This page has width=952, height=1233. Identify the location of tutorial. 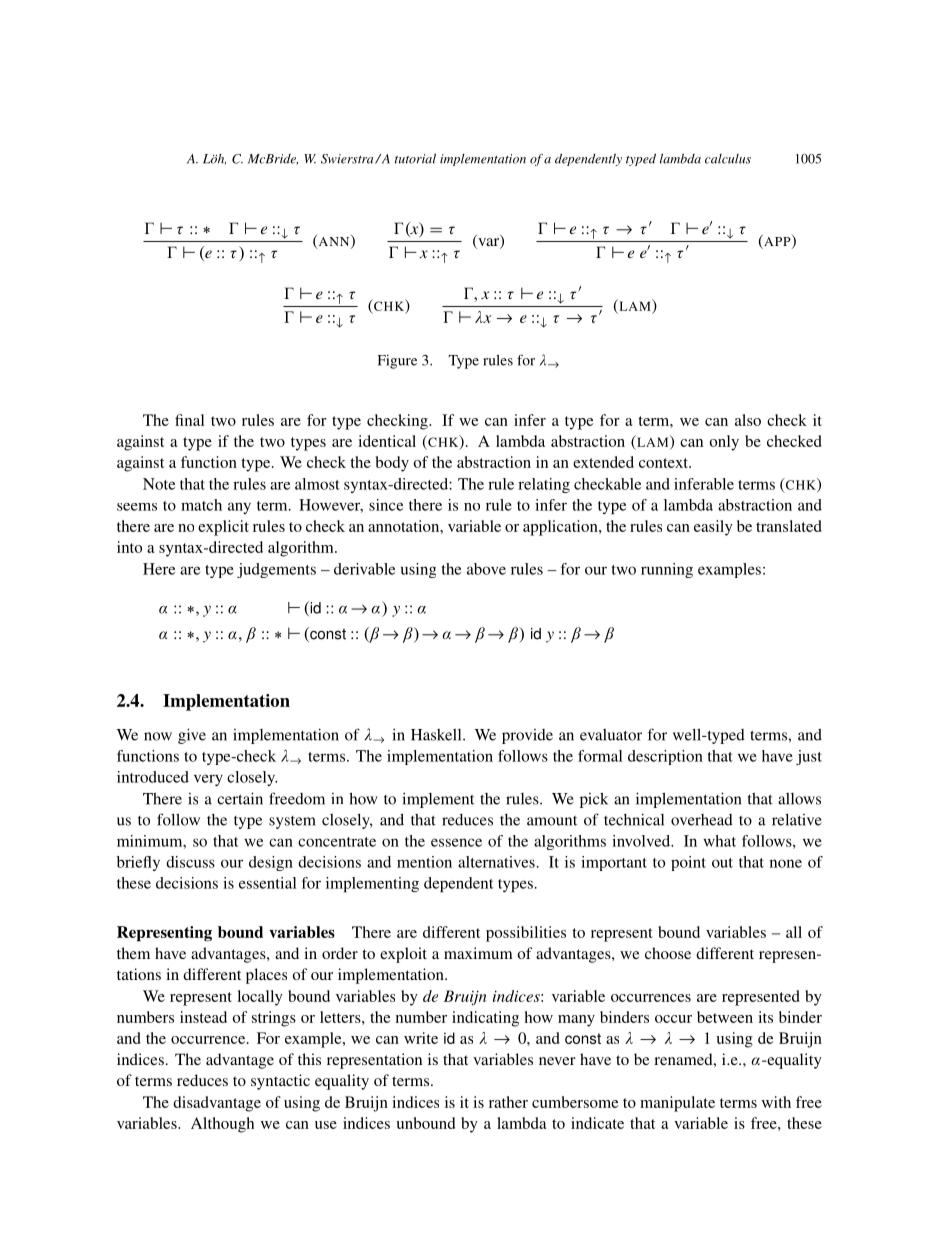
(415, 159).
